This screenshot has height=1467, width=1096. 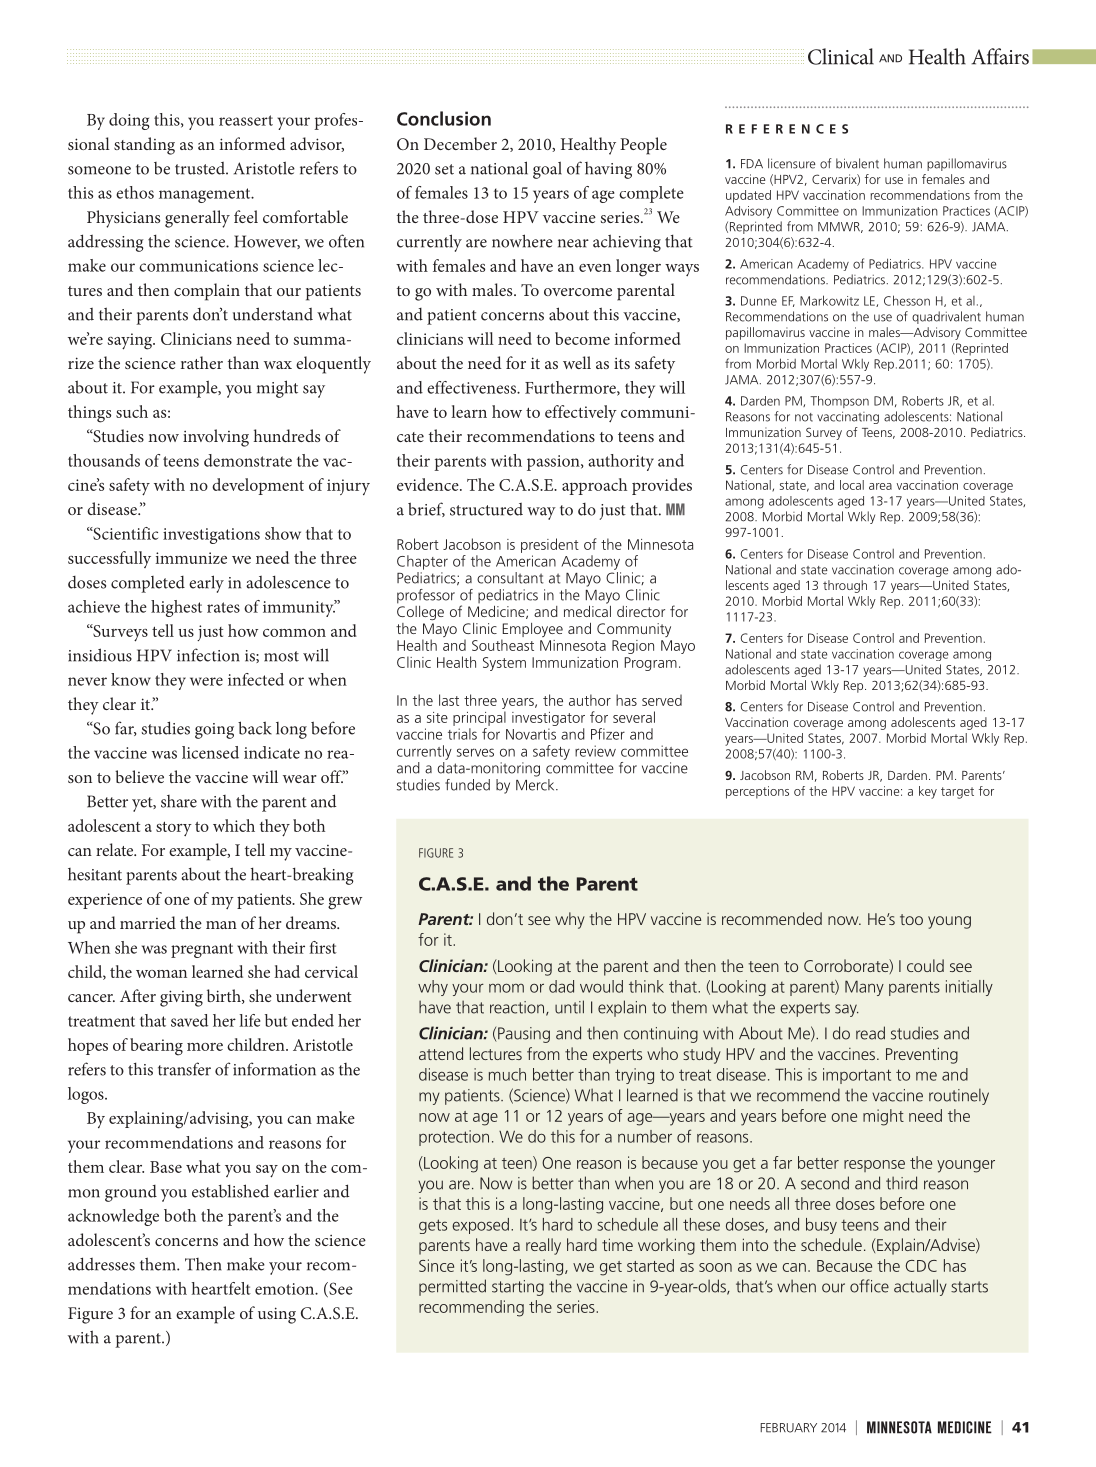 I want to click on president, so click(x=550, y=545).
